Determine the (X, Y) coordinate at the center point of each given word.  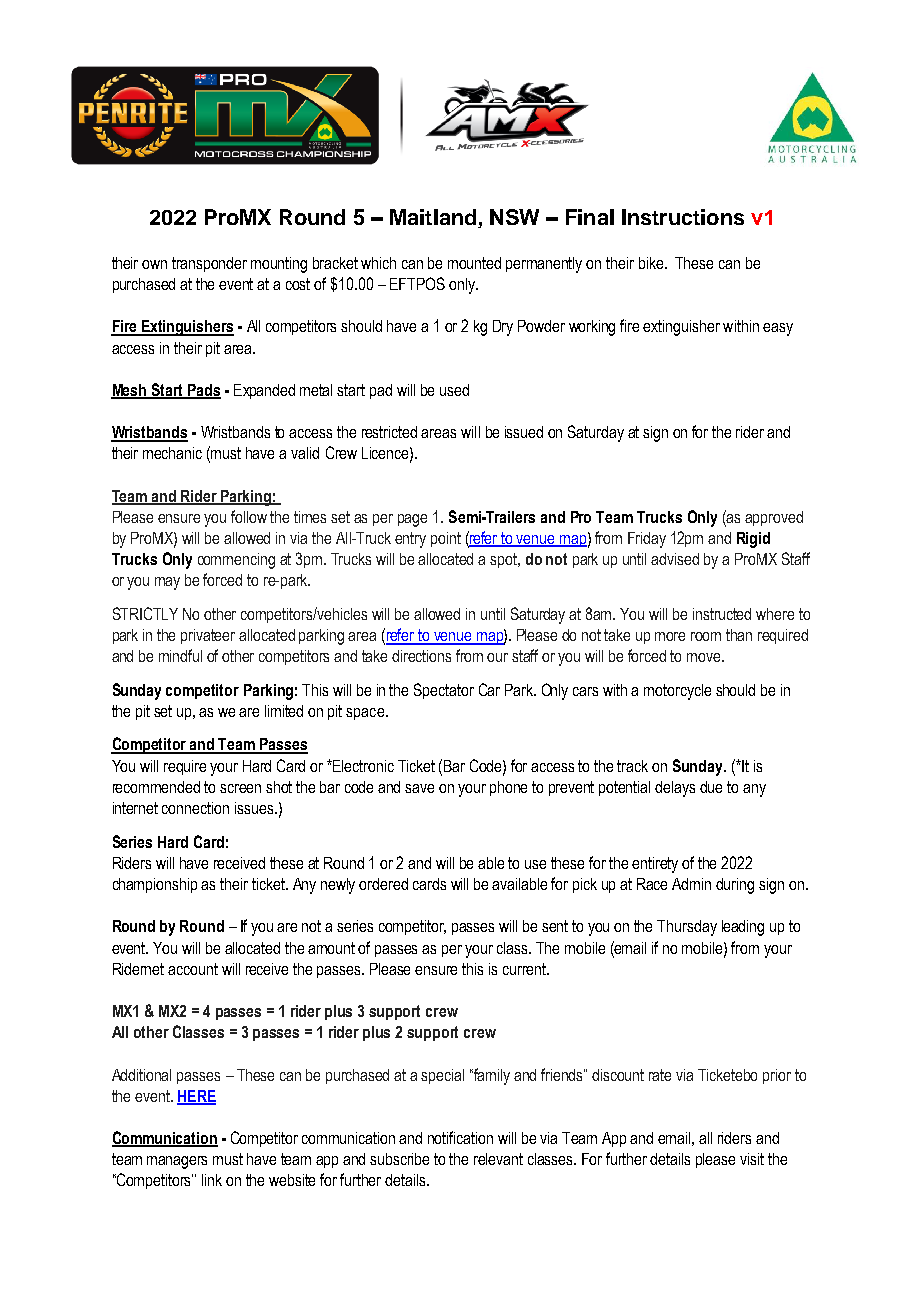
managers (177, 1162)
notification (460, 1137)
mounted (474, 263)
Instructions (683, 217)
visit (752, 1159)
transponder (209, 264)
